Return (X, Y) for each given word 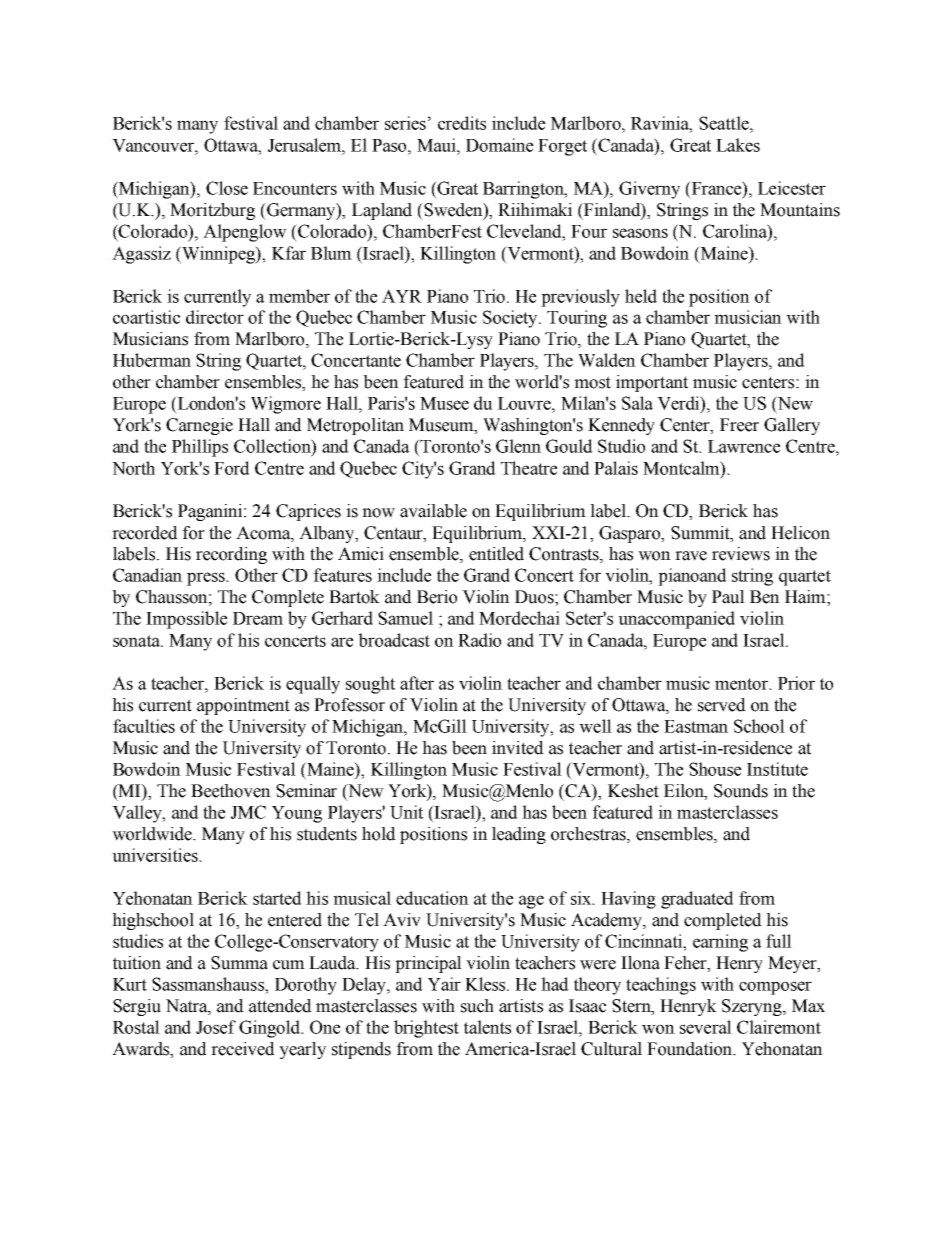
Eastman (696, 726)
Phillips (200, 448)
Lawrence (744, 446)
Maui (437, 145)
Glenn (518, 446)
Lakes (738, 145)
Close (227, 188)
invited (518, 748)
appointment (243, 706)
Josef (216, 1027)
